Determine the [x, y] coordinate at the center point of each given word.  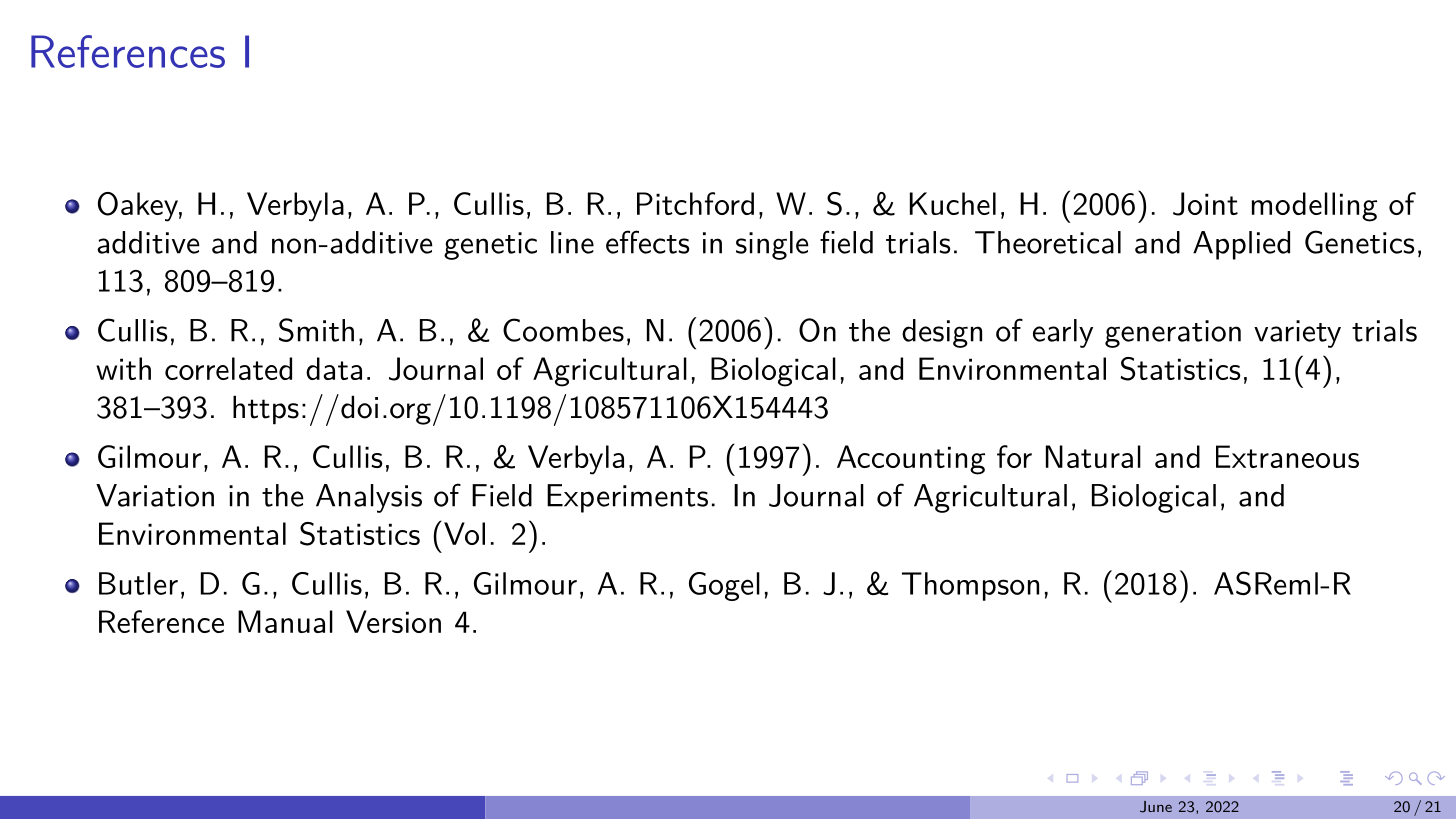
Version [393, 621]
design [942, 333]
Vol [463, 533]
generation [1173, 334]
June [1156, 807]
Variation [155, 495]
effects [647, 242]
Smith [316, 330]
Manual [285, 621]
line [572, 242]
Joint [1205, 204]
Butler [138, 583]
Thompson [970, 586]
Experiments [627, 498]
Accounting [911, 460]
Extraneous [1287, 456]
